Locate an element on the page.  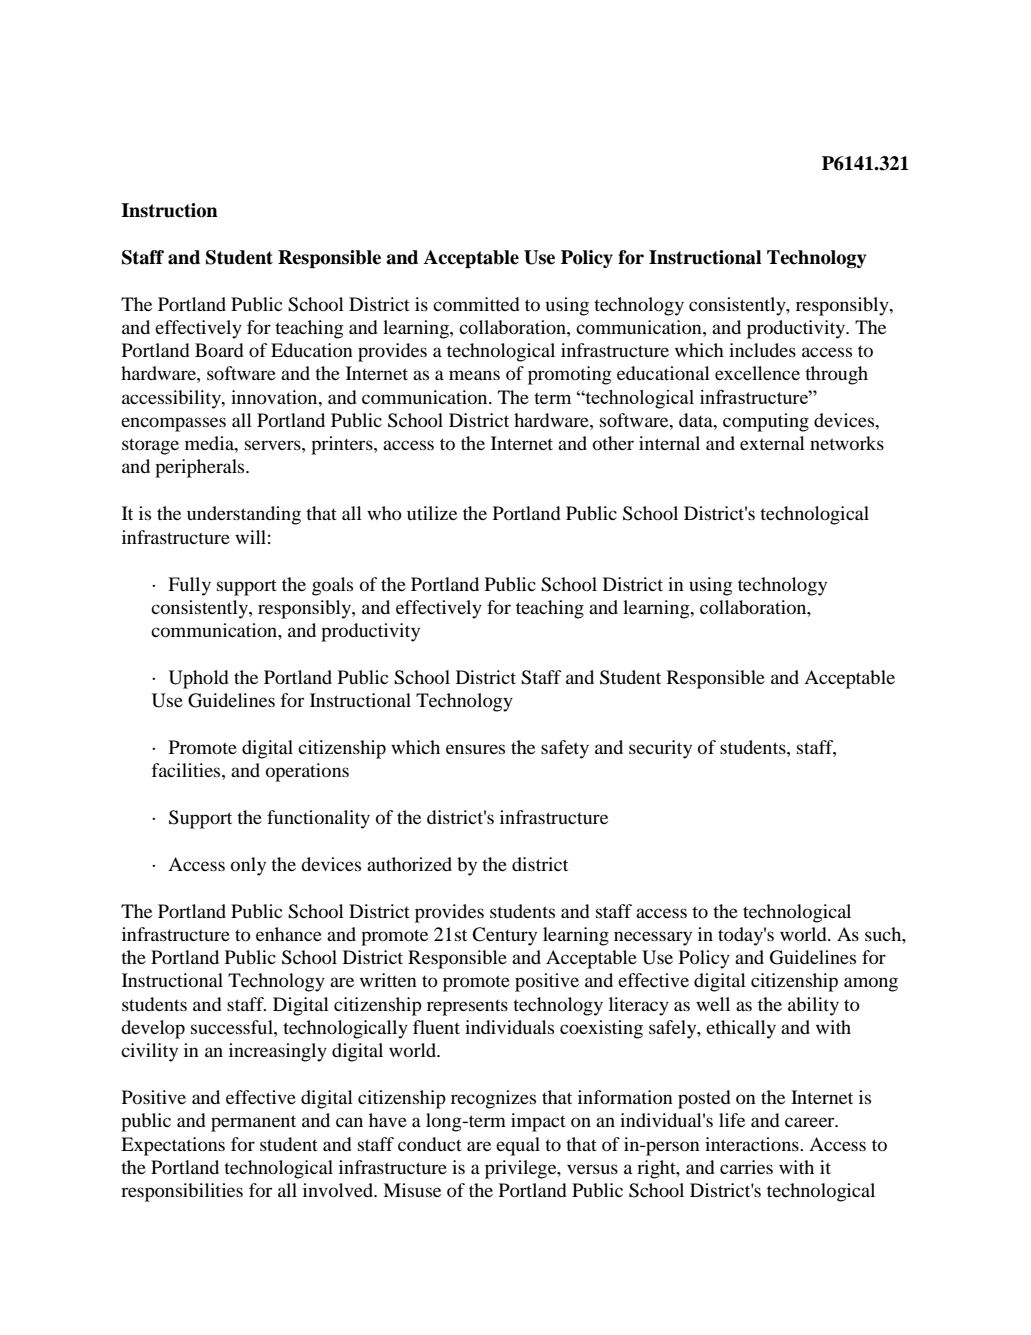
equal is located at coordinates (518, 1146).
